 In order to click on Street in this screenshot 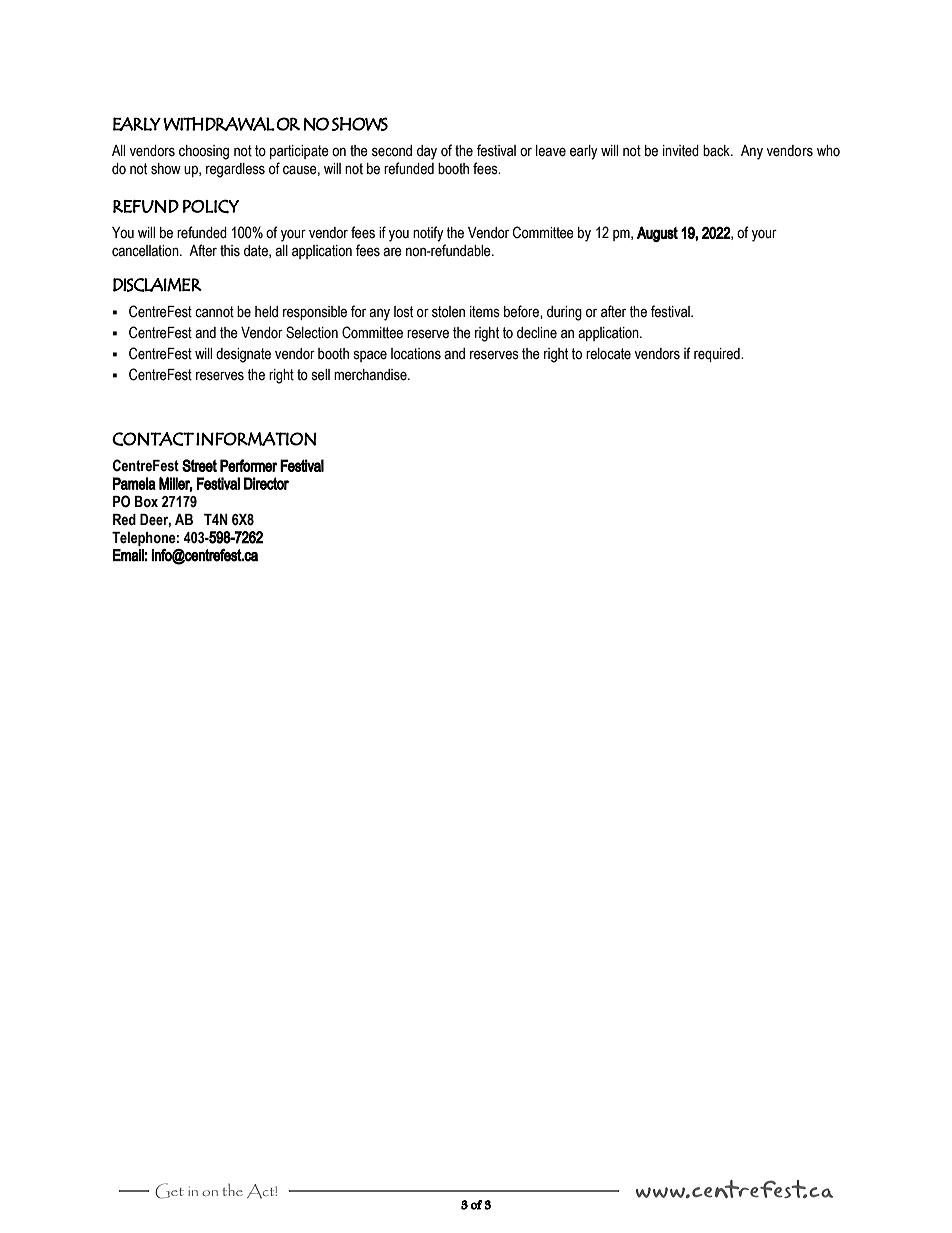, I will do `click(199, 465)`.
